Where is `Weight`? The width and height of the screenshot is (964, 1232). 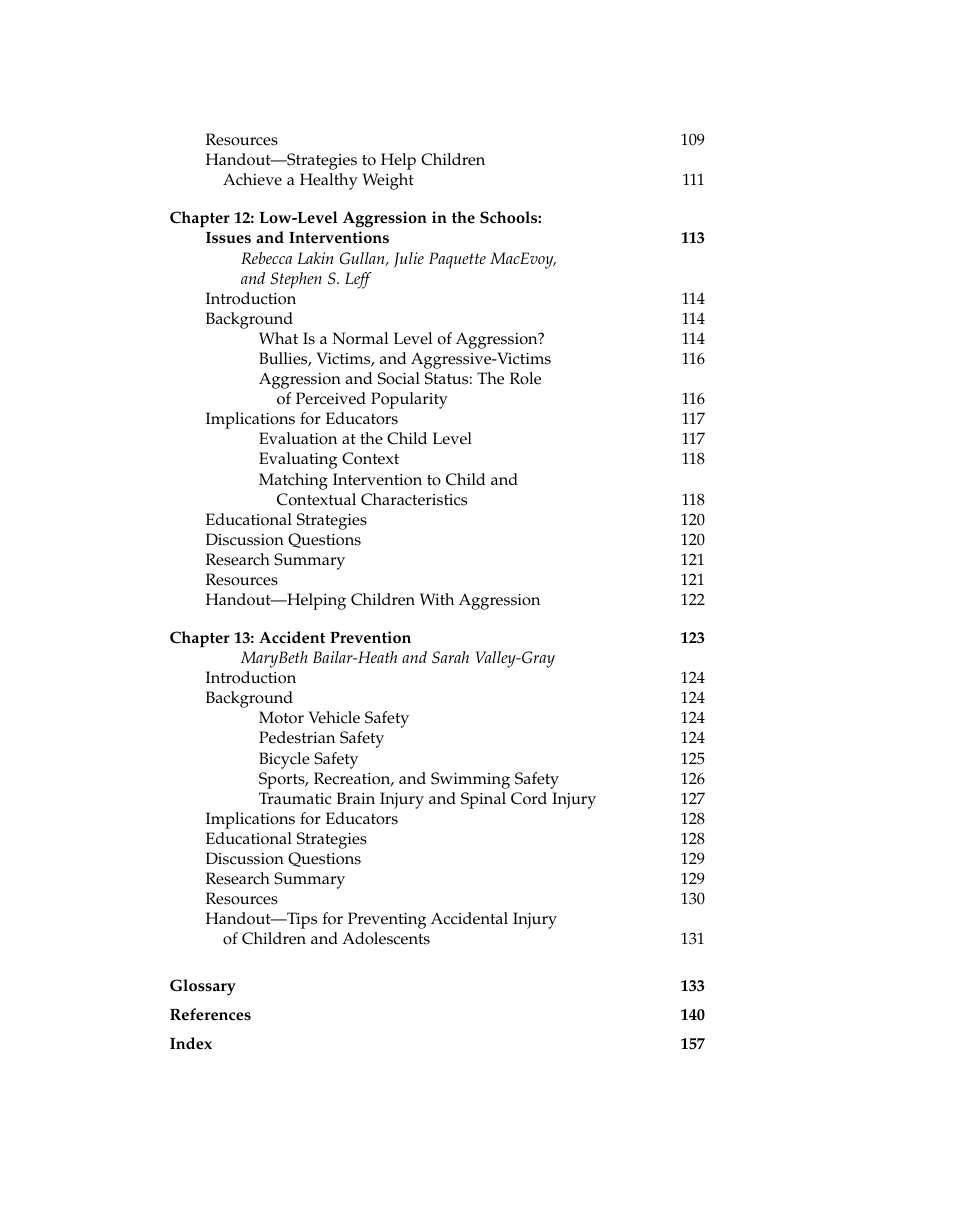 Weight is located at coordinates (388, 181).
